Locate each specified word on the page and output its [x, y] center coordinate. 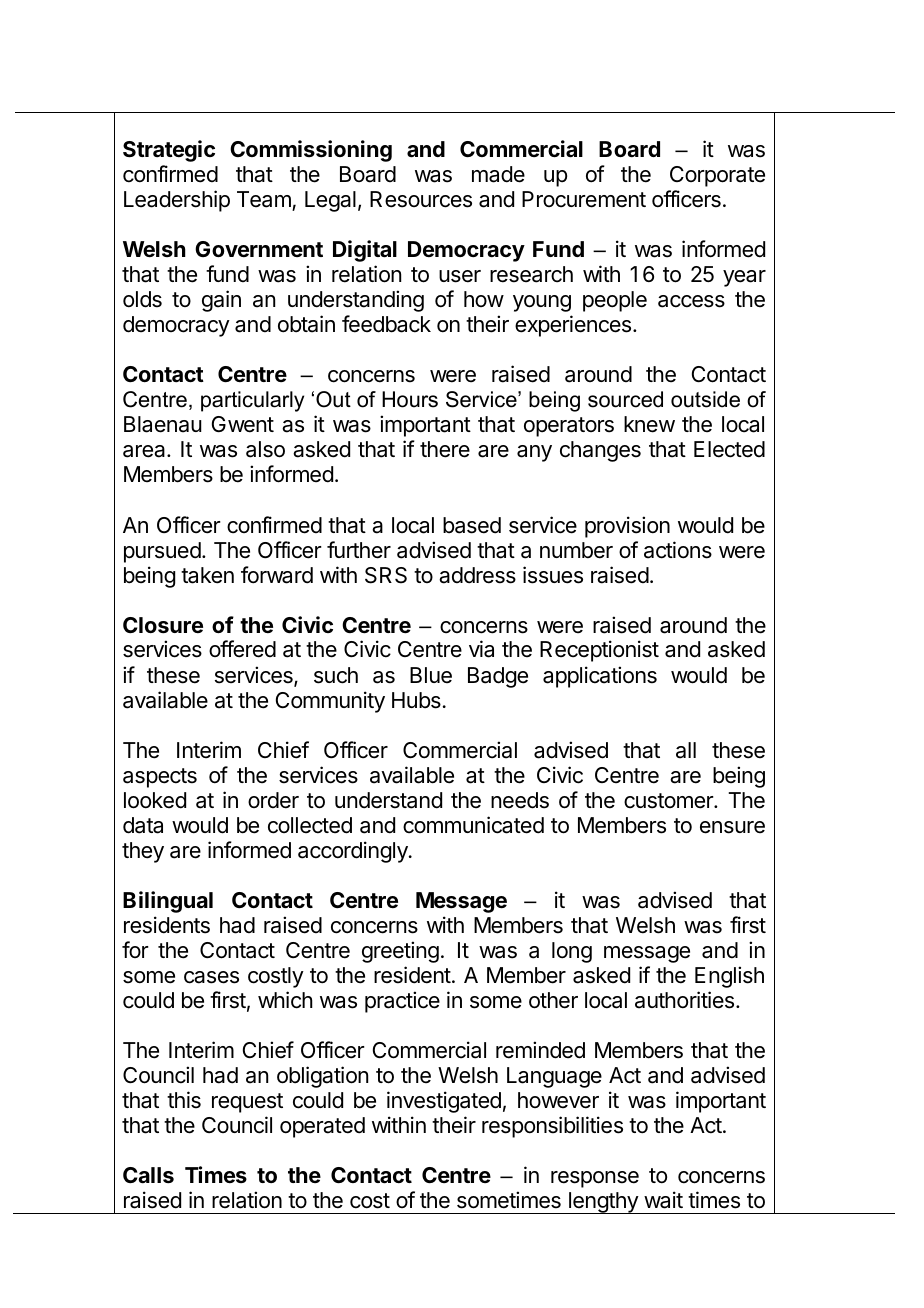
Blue [431, 675]
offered [242, 649]
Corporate [717, 176]
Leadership [177, 201]
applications [600, 677]
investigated [444, 1102]
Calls [148, 1175]
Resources [421, 199]
